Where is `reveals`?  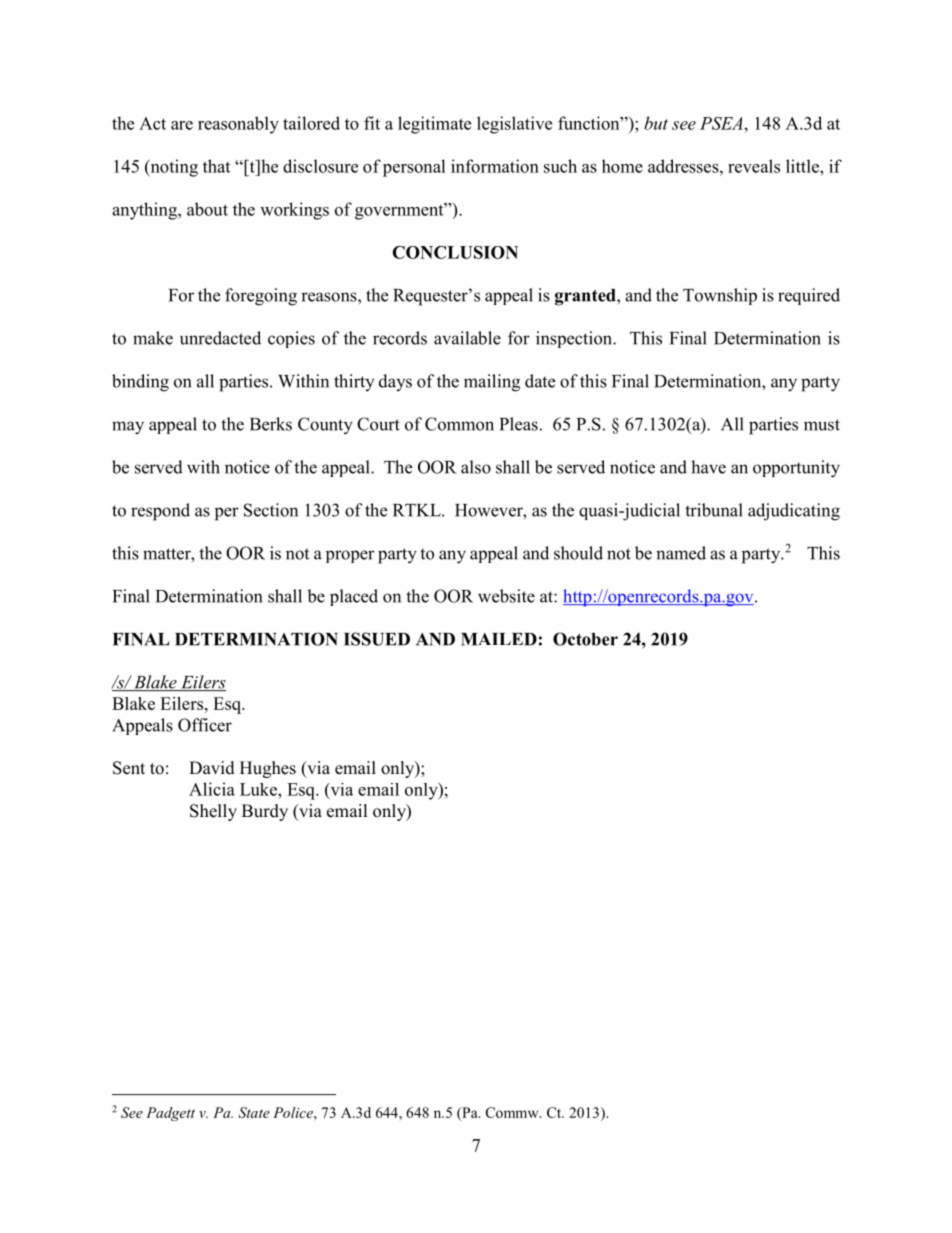
reveals is located at coordinates (754, 166).
